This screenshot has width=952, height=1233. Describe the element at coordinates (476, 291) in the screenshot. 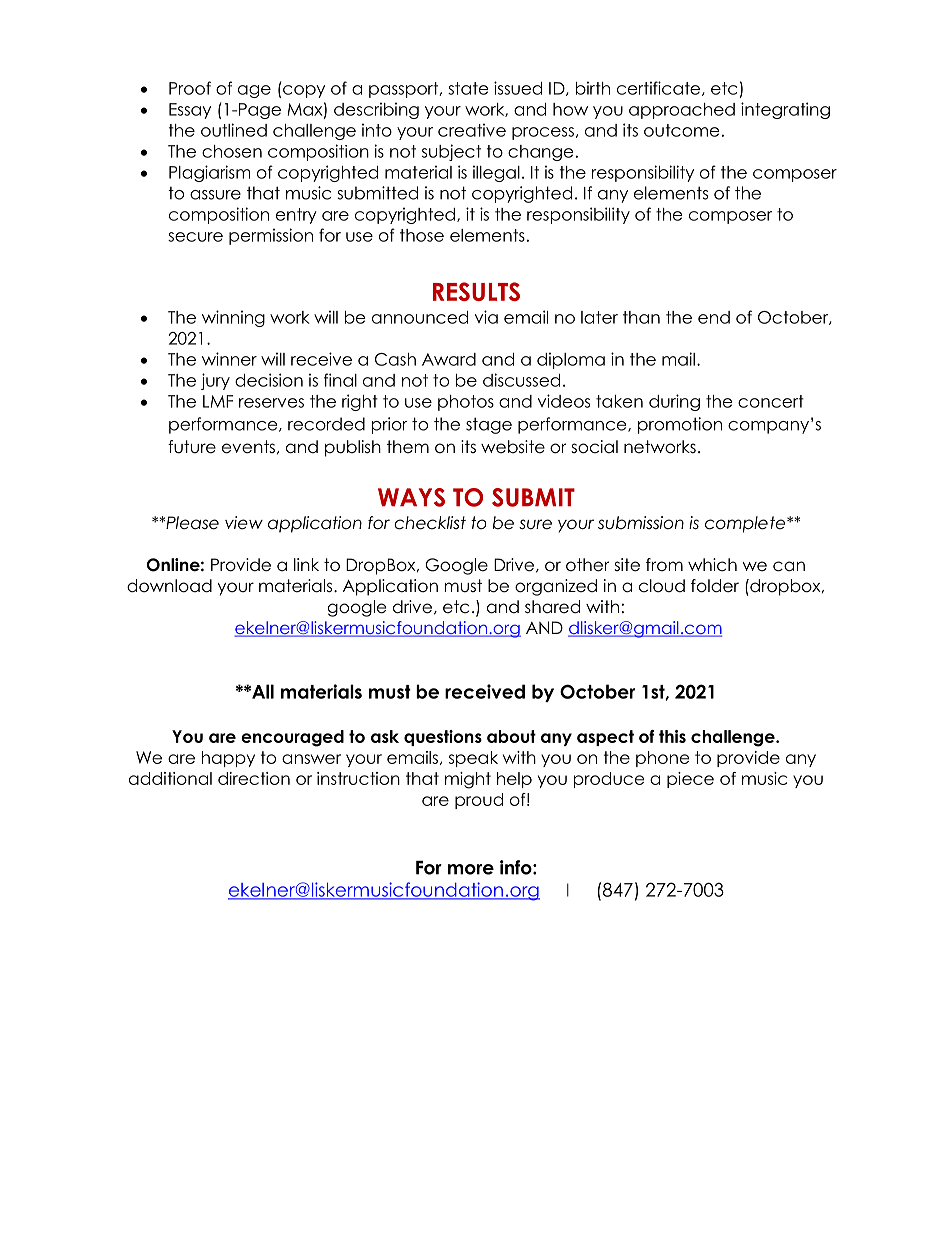

I see `RESULTS` at that location.
